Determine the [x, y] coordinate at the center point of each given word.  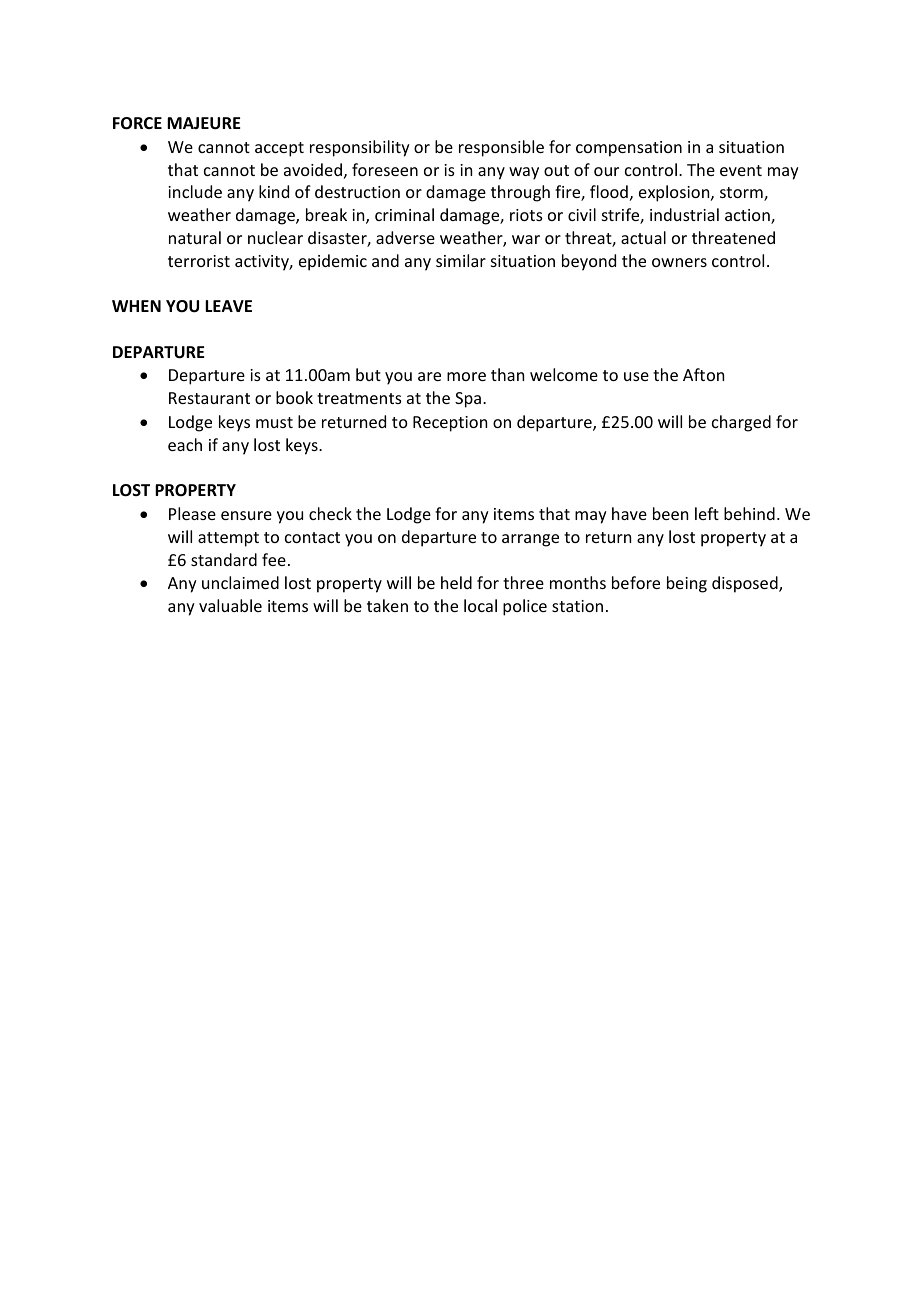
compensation [629, 149]
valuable [230, 605]
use [636, 376]
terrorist [199, 261]
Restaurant [209, 398]
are [429, 376]
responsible [501, 148]
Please [192, 513]
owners [679, 262]
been [670, 513]
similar [461, 260]
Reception [450, 424]
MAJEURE [203, 123]
